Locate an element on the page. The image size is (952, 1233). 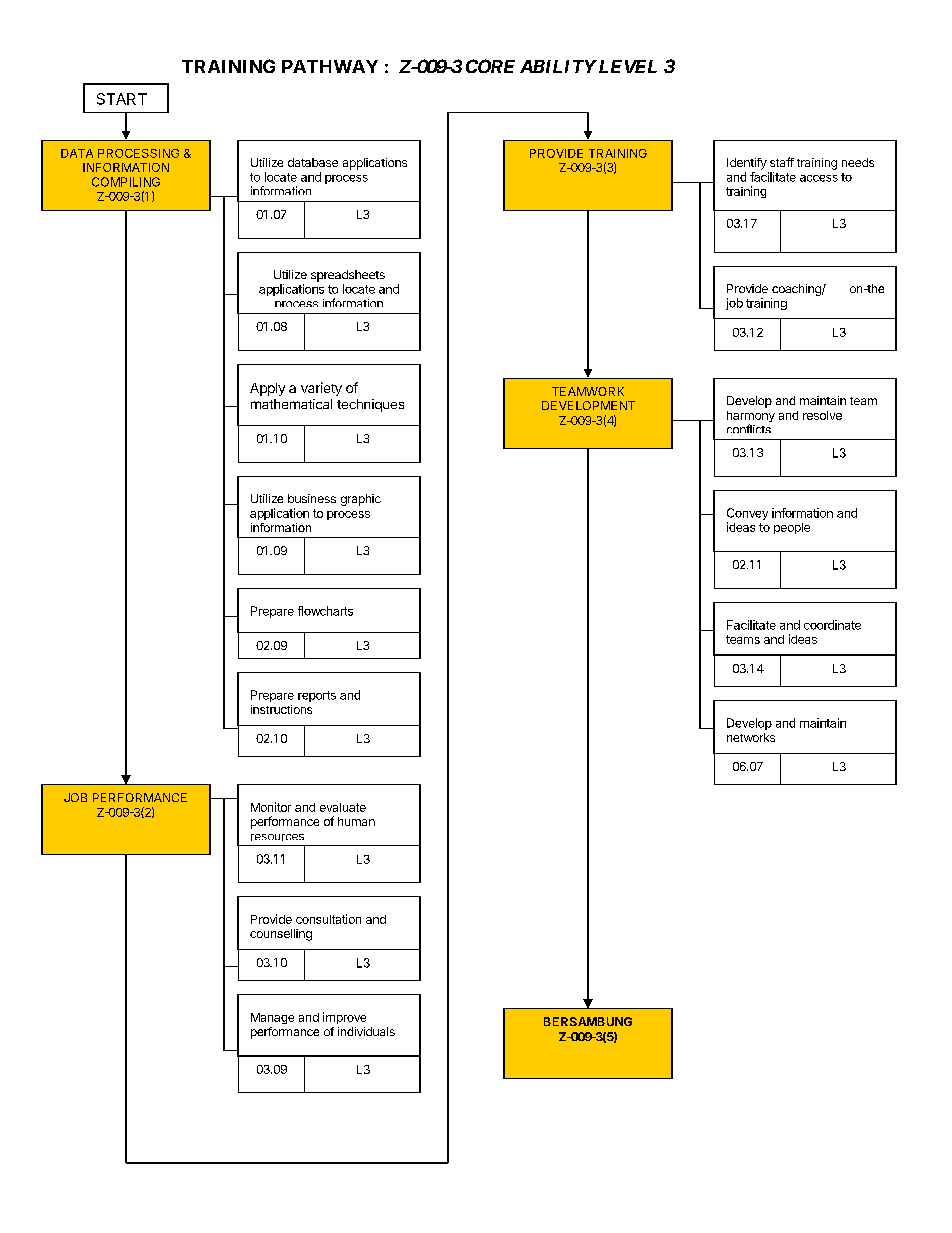
people is located at coordinates (792, 528).
